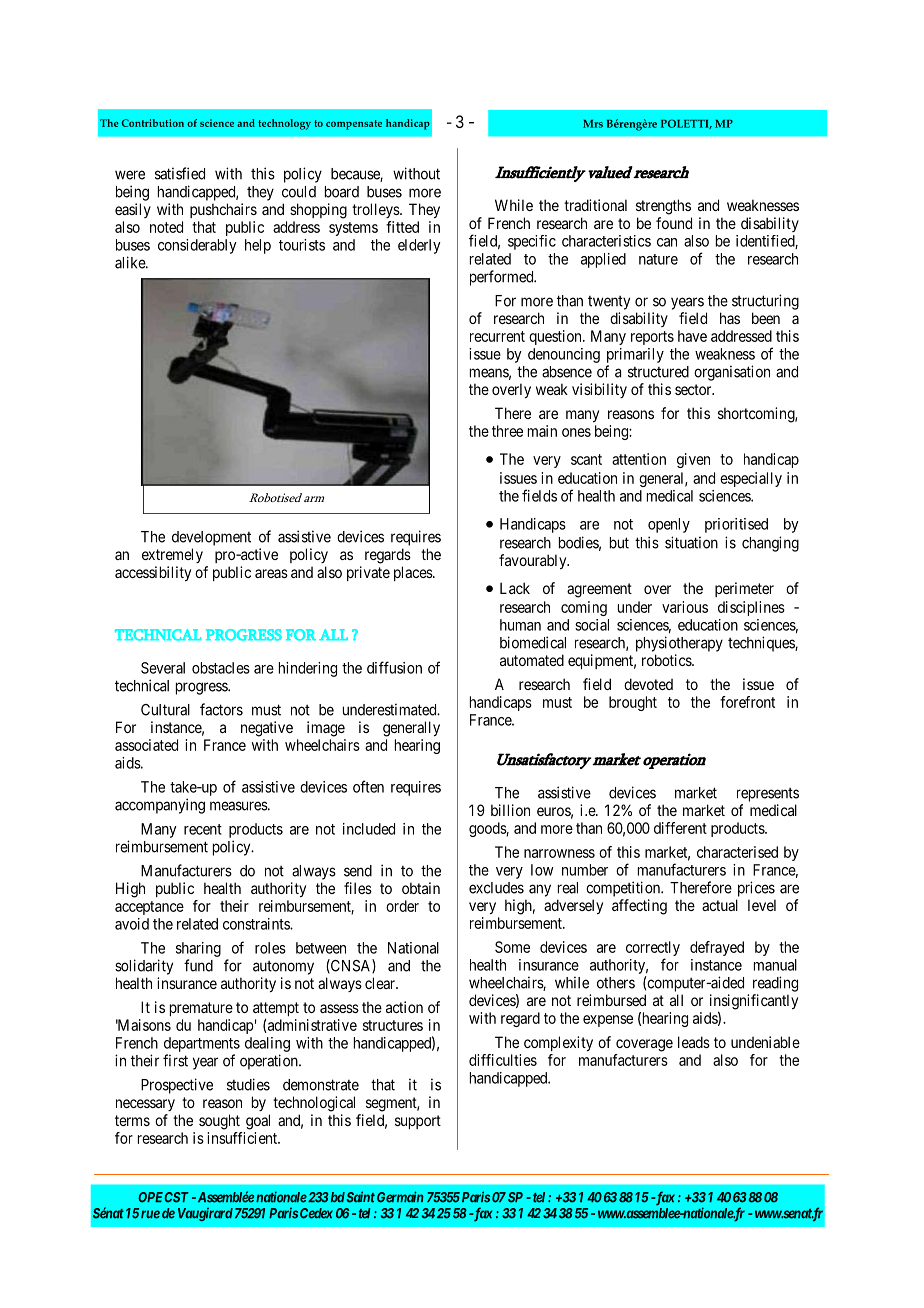 This document has height=1308, width=924. What do you see at coordinates (507, 431) in the document?
I see `three` at bounding box center [507, 431].
